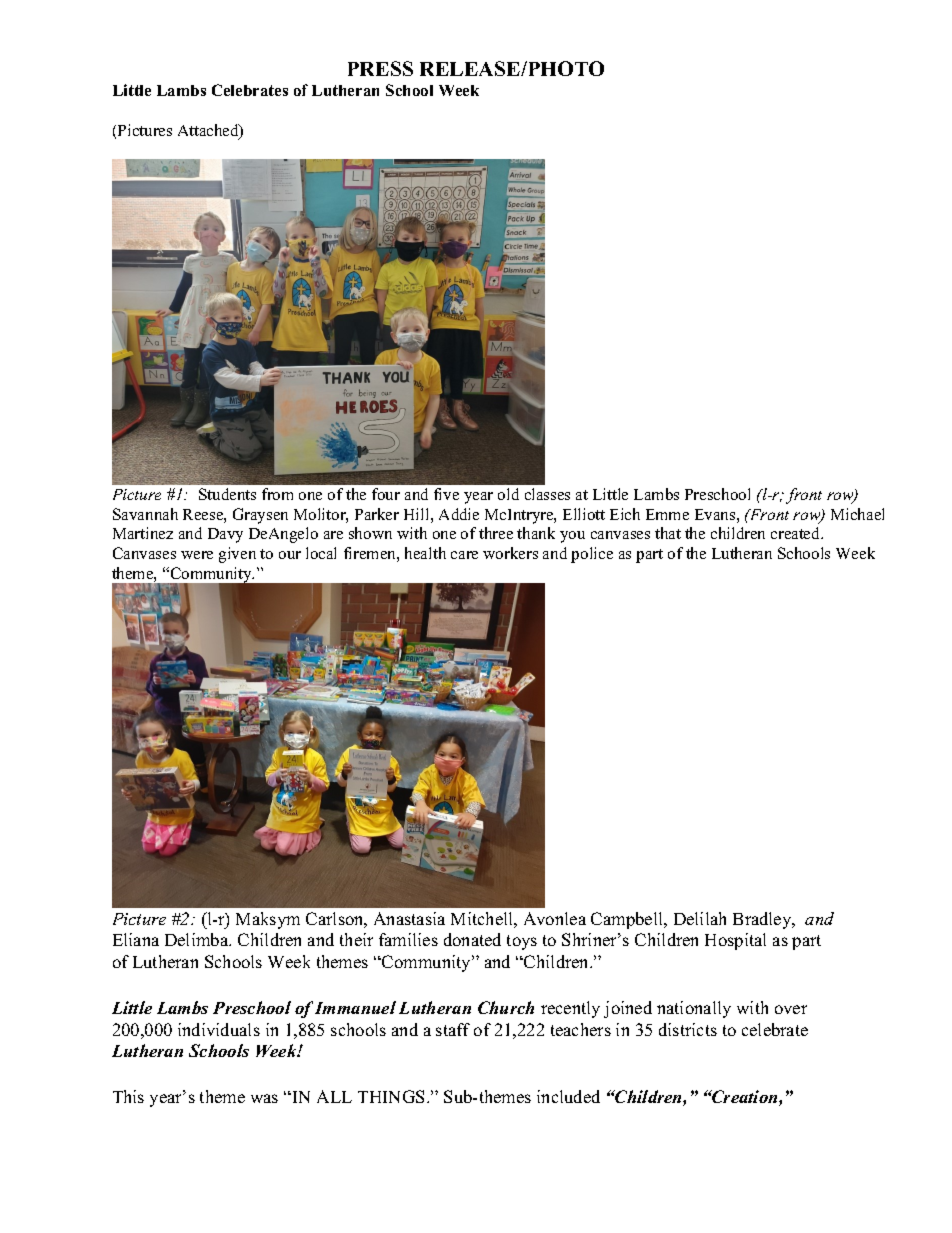 This screenshot has height=1233, width=952. What do you see at coordinates (409, 918) in the screenshot?
I see `Anastasia` at bounding box center [409, 918].
